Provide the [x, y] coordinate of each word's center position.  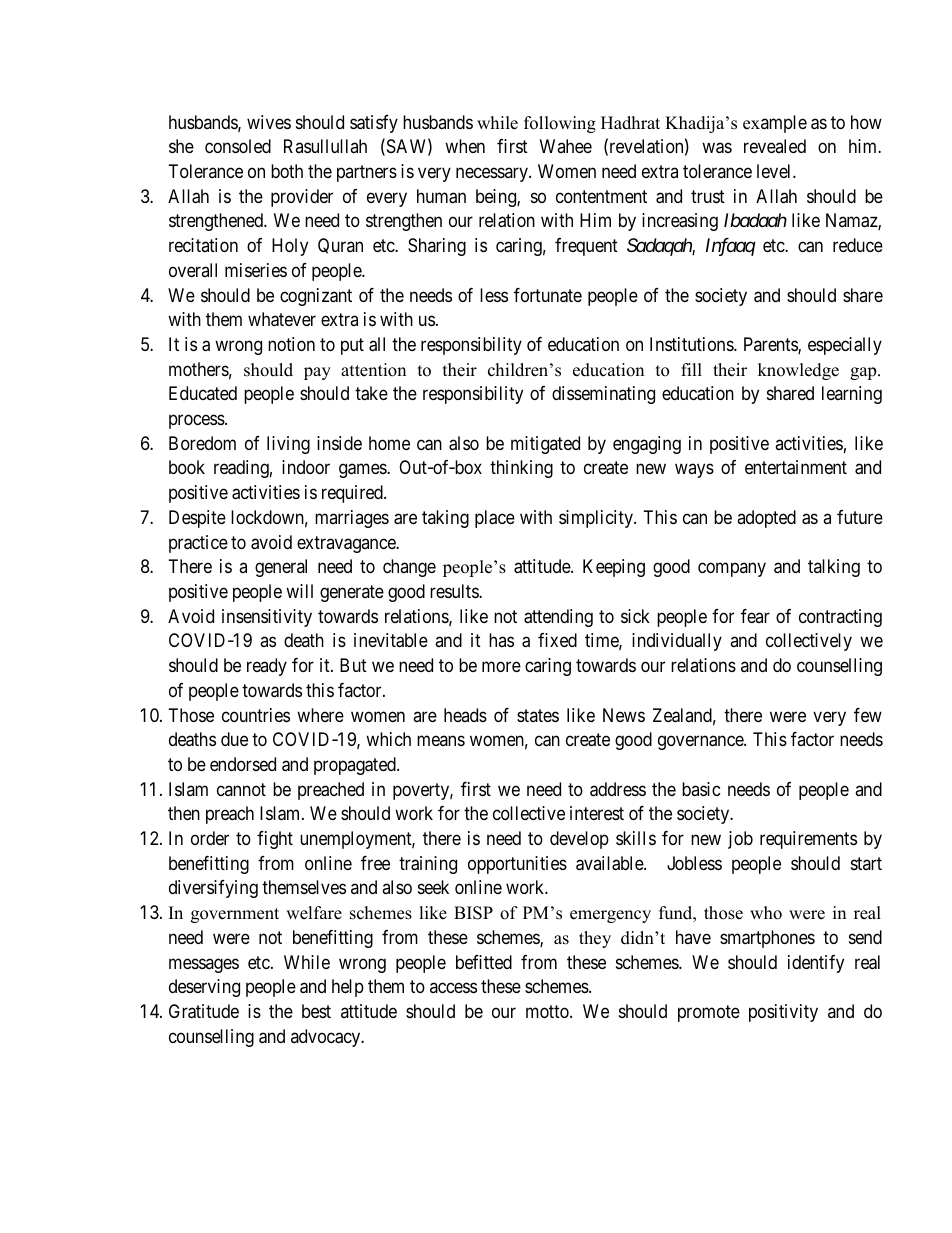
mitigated [545, 445]
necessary [493, 174]
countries [256, 715]
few [868, 715]
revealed [775, 146]
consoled [238, 146]
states [538, 715]
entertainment [796, 467]
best [316, 1011]
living [288, 445]
